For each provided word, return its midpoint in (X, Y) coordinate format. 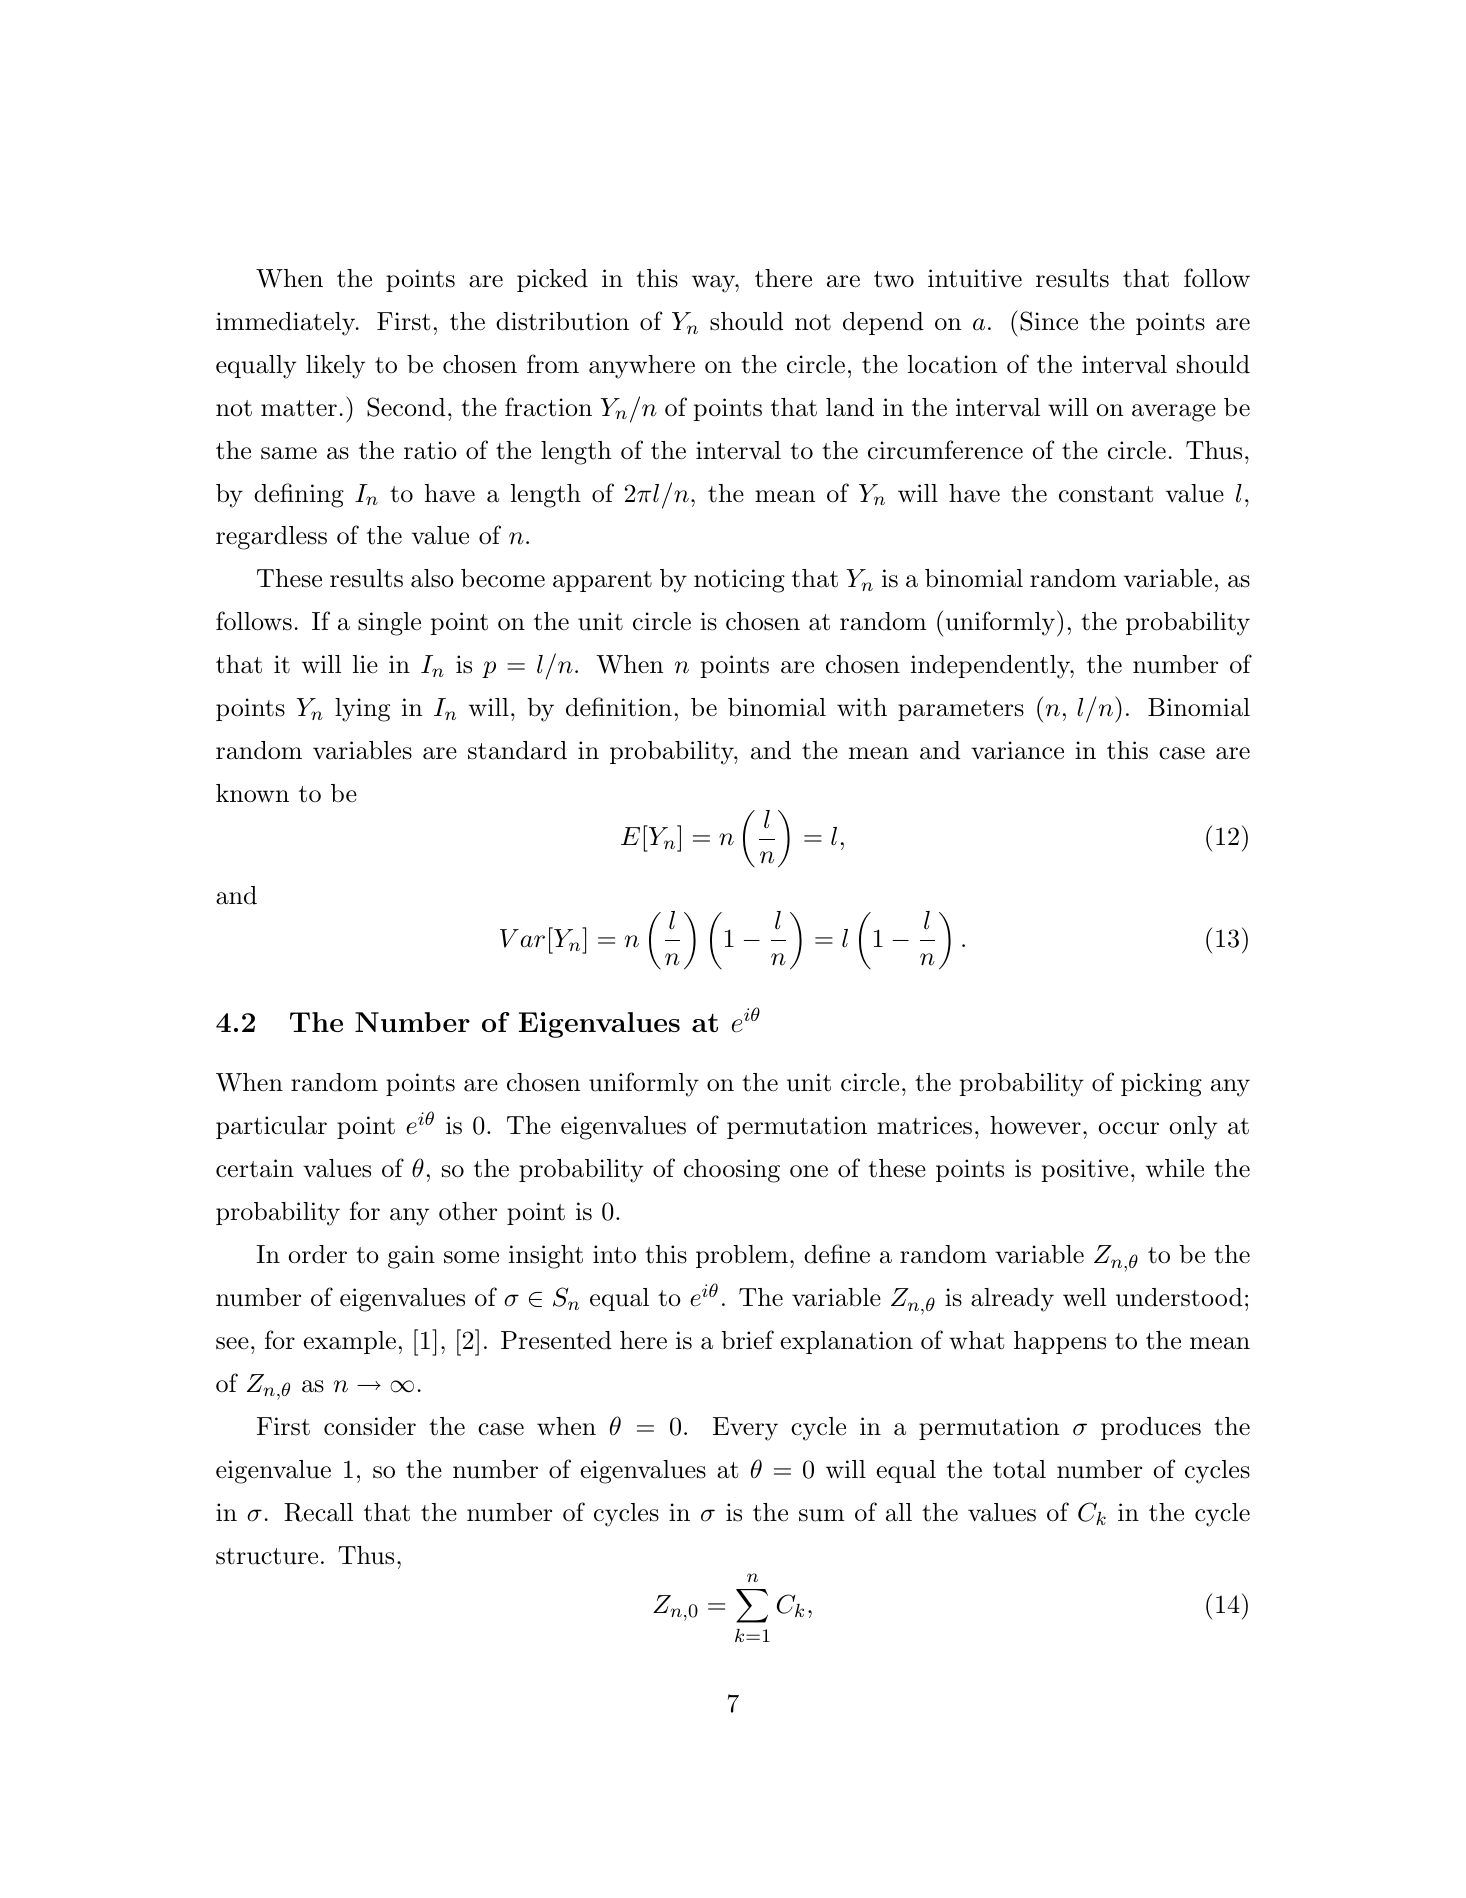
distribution (562, 321)
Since (1049, 321)
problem (742, 1256)
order (317, 1254)
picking (1161, 1085)
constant (1106, 494)
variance (1017, 750)
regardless (271, 538)
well (1084, 1297)
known (252, 793)
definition (619, 707)
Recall (318, 1512)
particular (271, 1127)
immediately (287, 324)
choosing (732, 1171)
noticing (739, 581)
